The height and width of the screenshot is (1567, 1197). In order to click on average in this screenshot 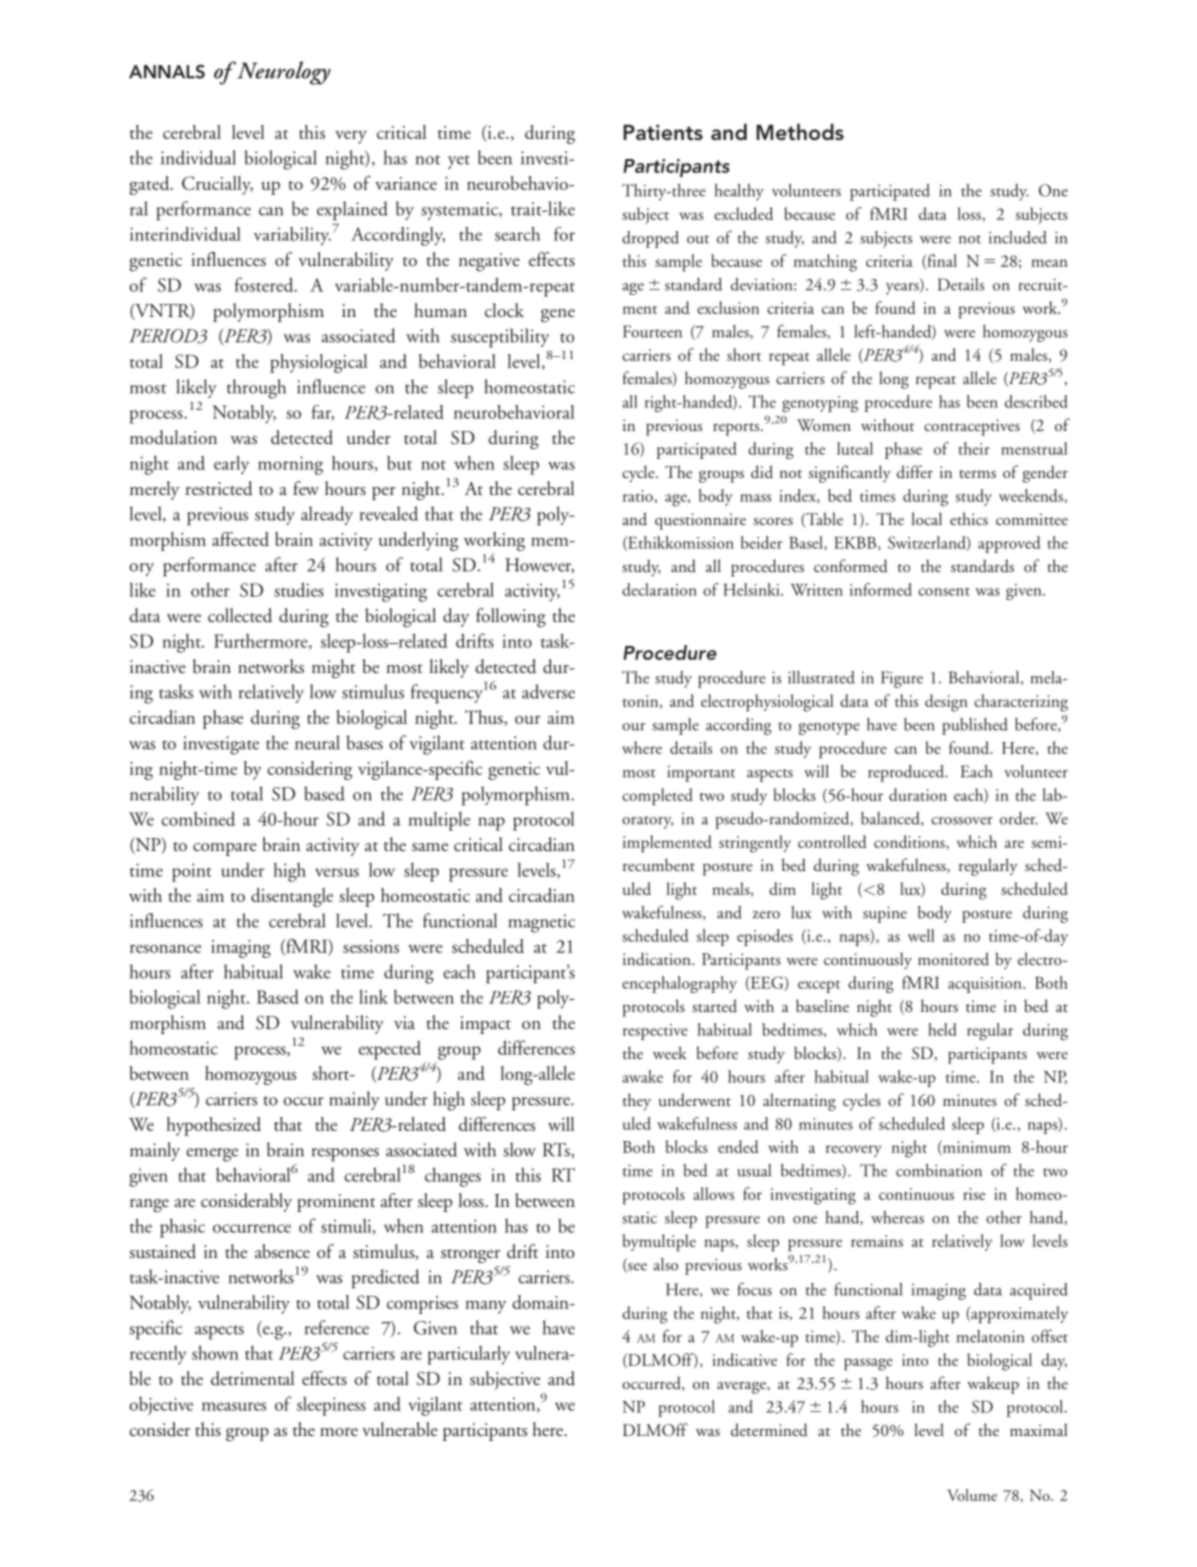, I will do `click(742, 1388)`.
